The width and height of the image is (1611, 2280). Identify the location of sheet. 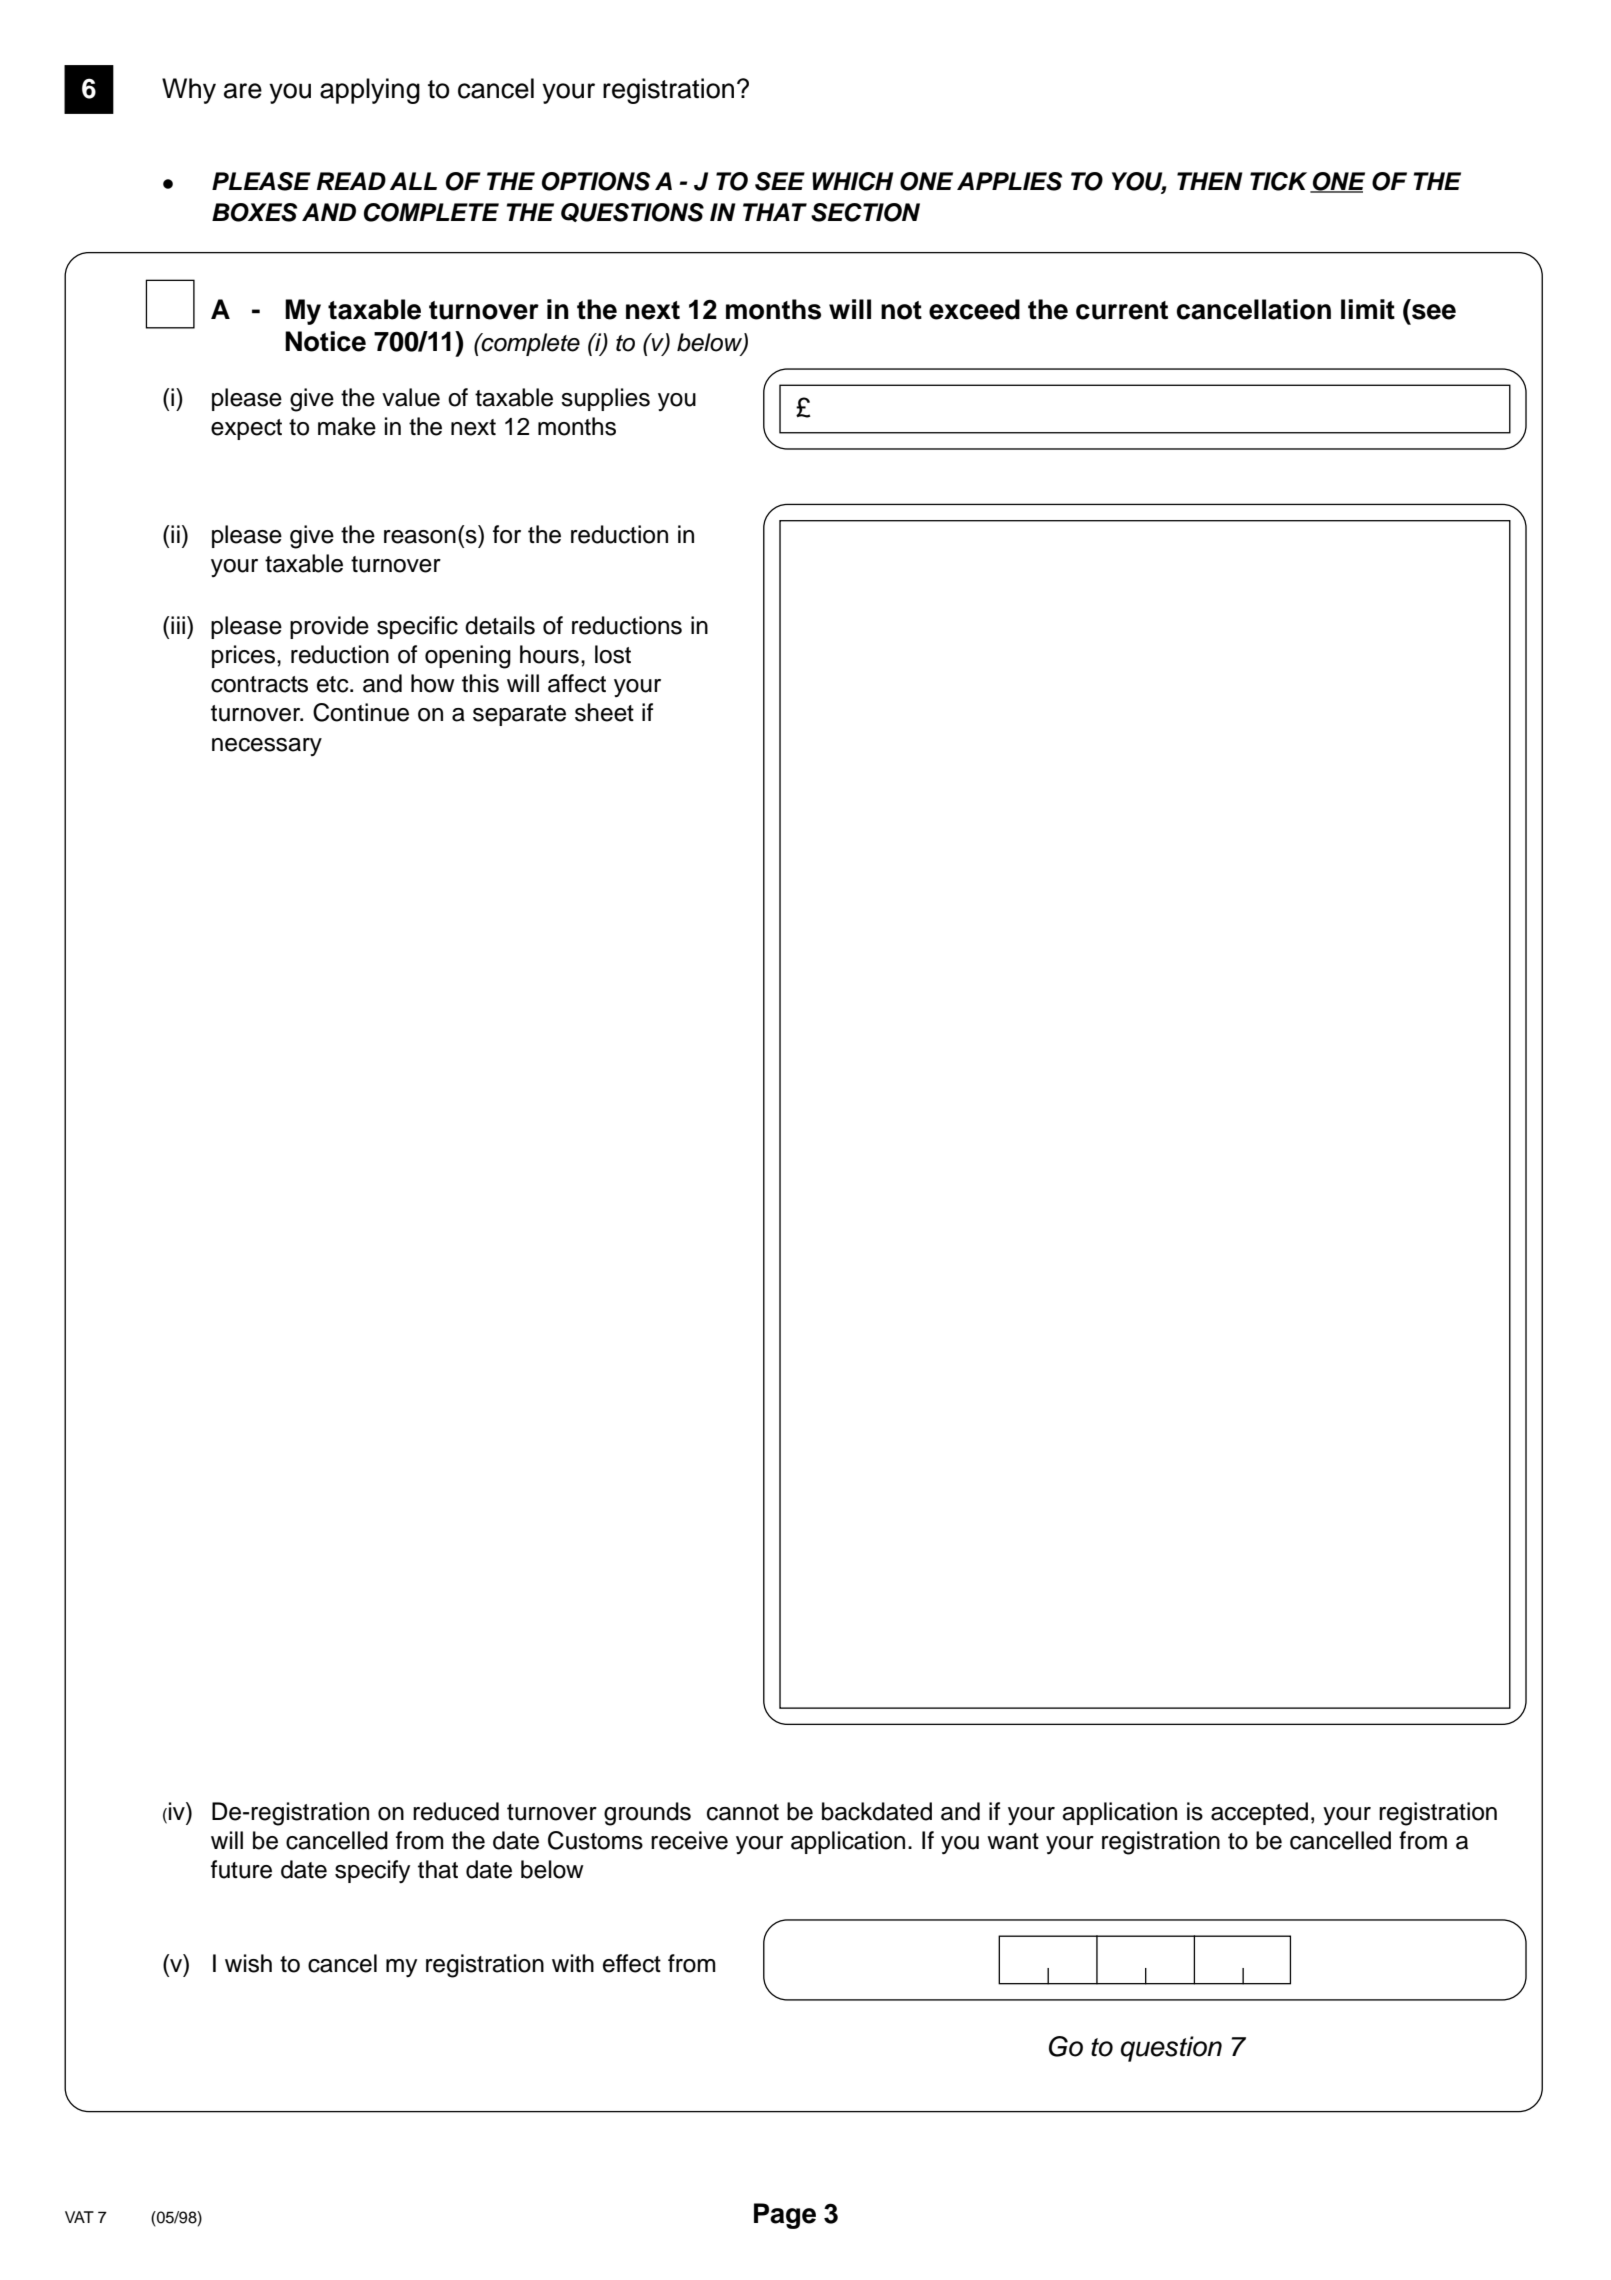
(604, 712).
